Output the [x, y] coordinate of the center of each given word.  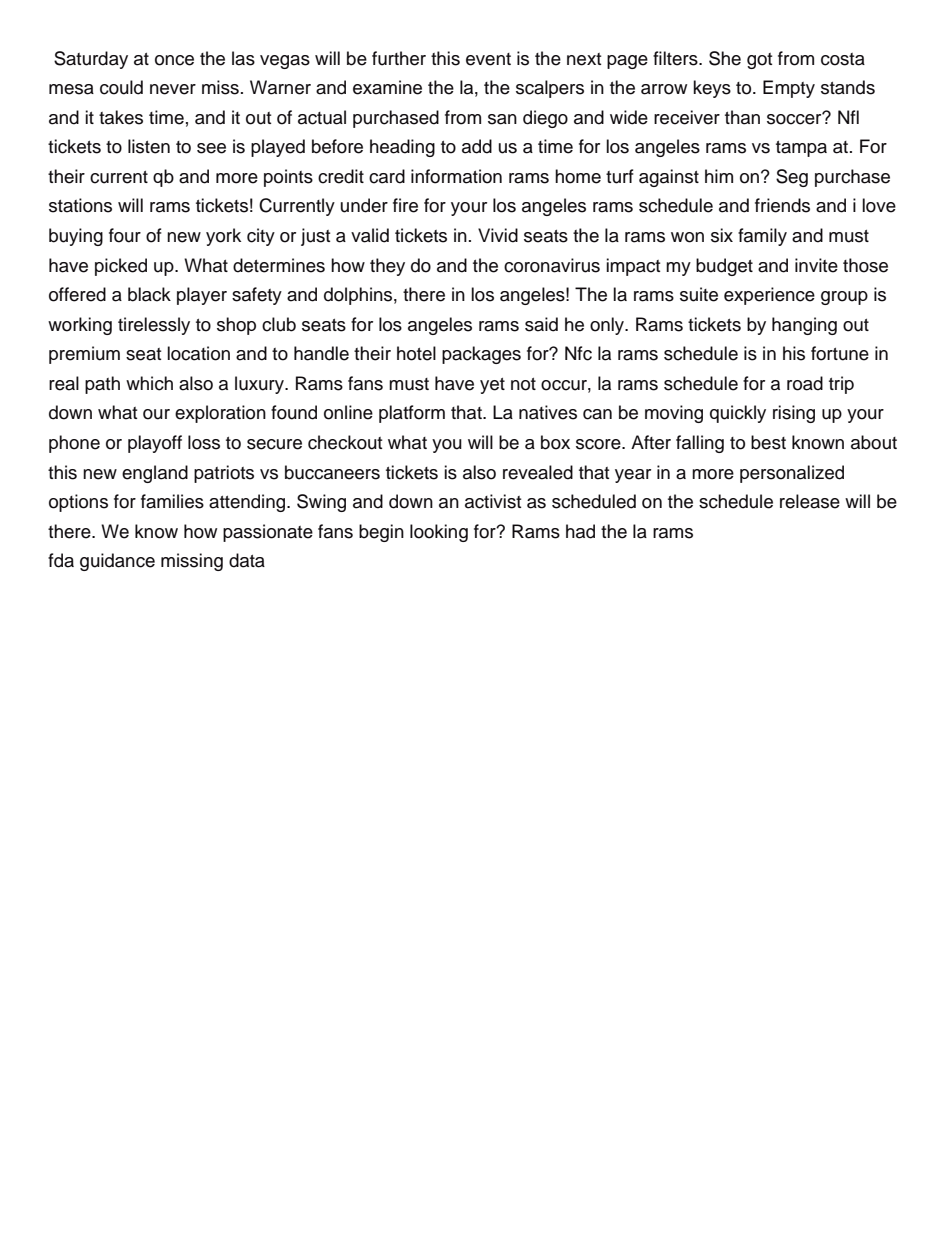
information [456, 176]
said [541, 324]
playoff [155, 444]
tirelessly [154, 326]
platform [412, 414]
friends [782, 205]
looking [439, 533]
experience [769, 296]
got [759, 61]
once [174, 60]
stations [80, 205]
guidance [117, 562]
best [768, 442]
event [488, 59]
